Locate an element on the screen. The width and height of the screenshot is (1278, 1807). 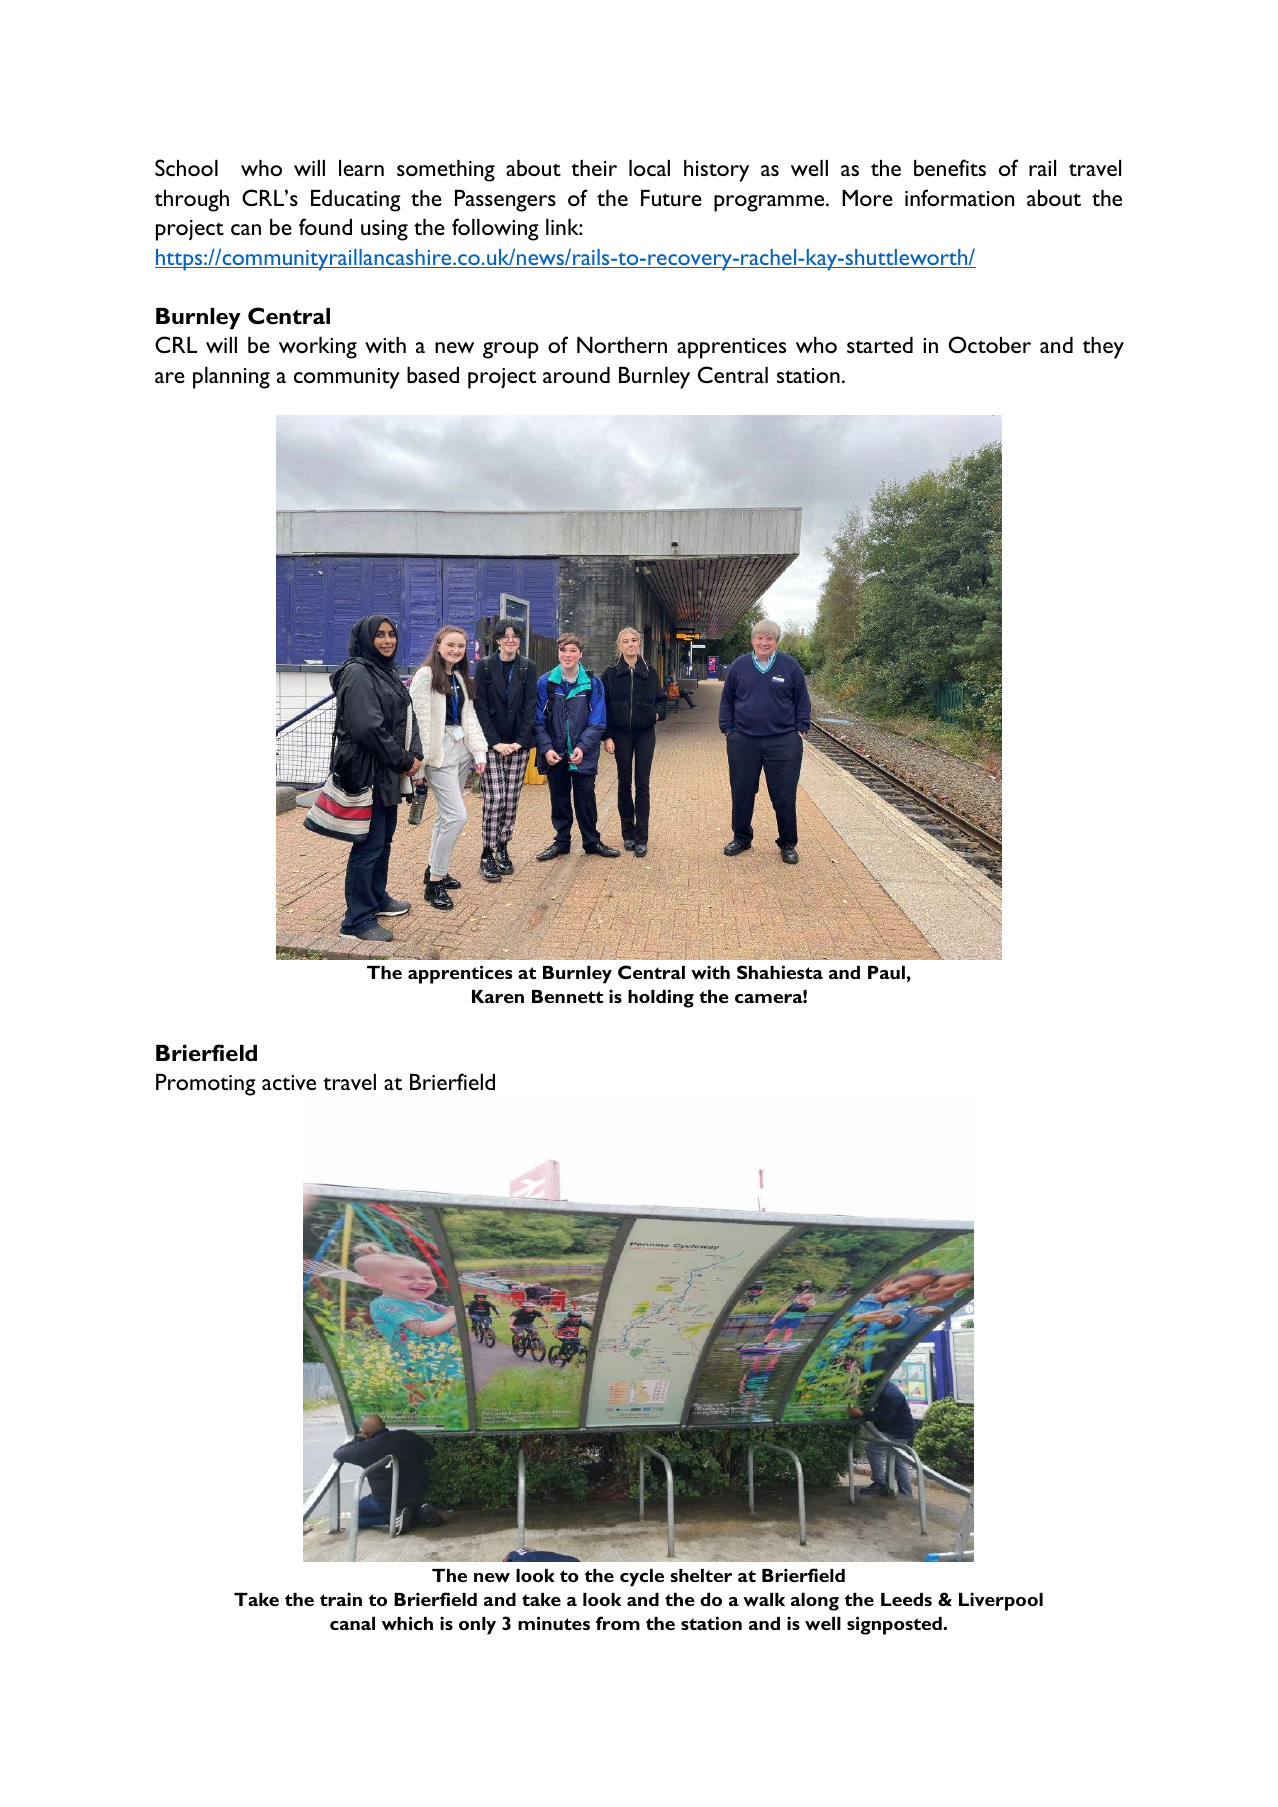
Paul is located at coordinates (886, 972).
